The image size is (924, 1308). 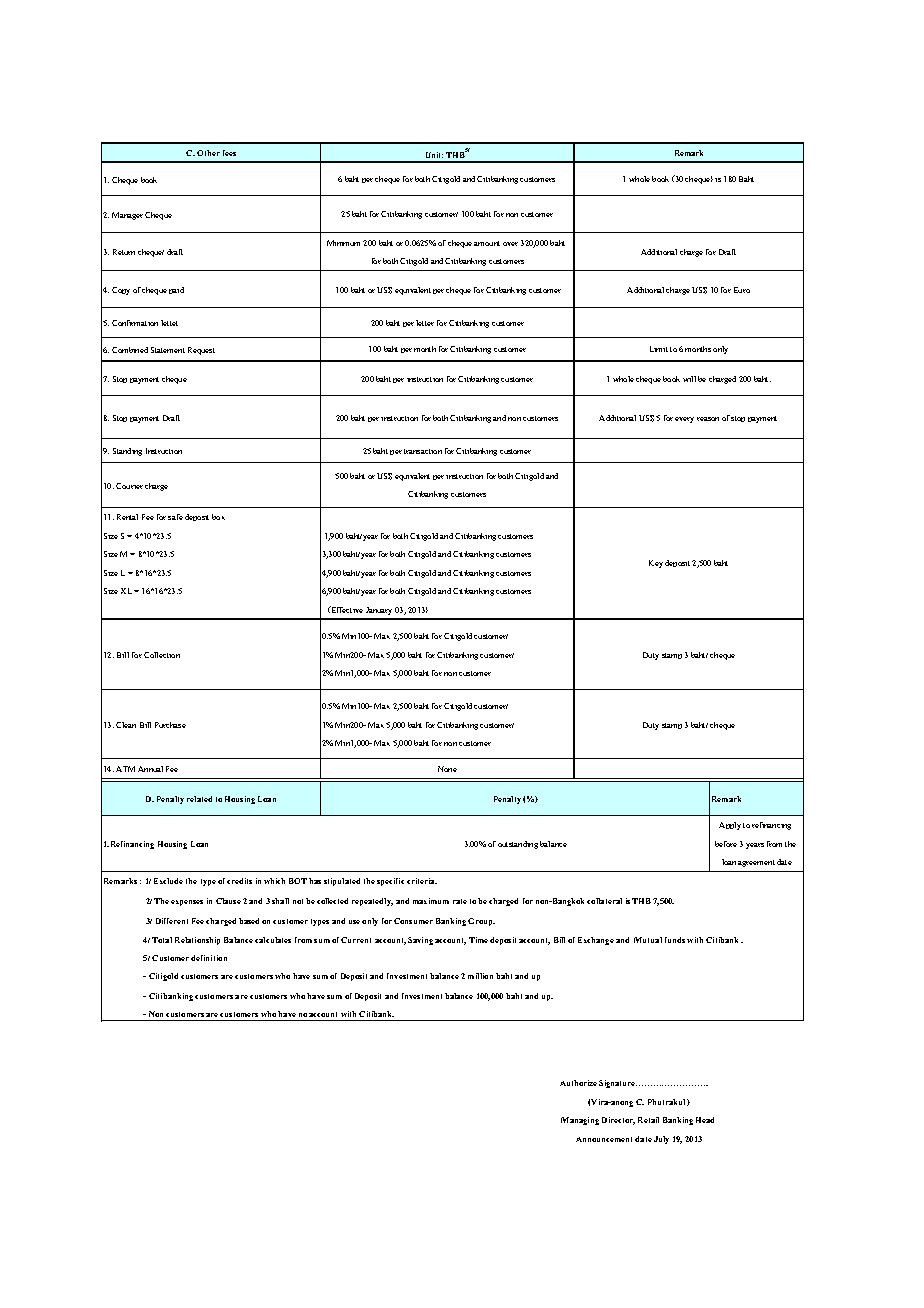 What do you see at coordinates (487, 243) in the screenshot?
I see `amount` at bounding box center [487, 243].
